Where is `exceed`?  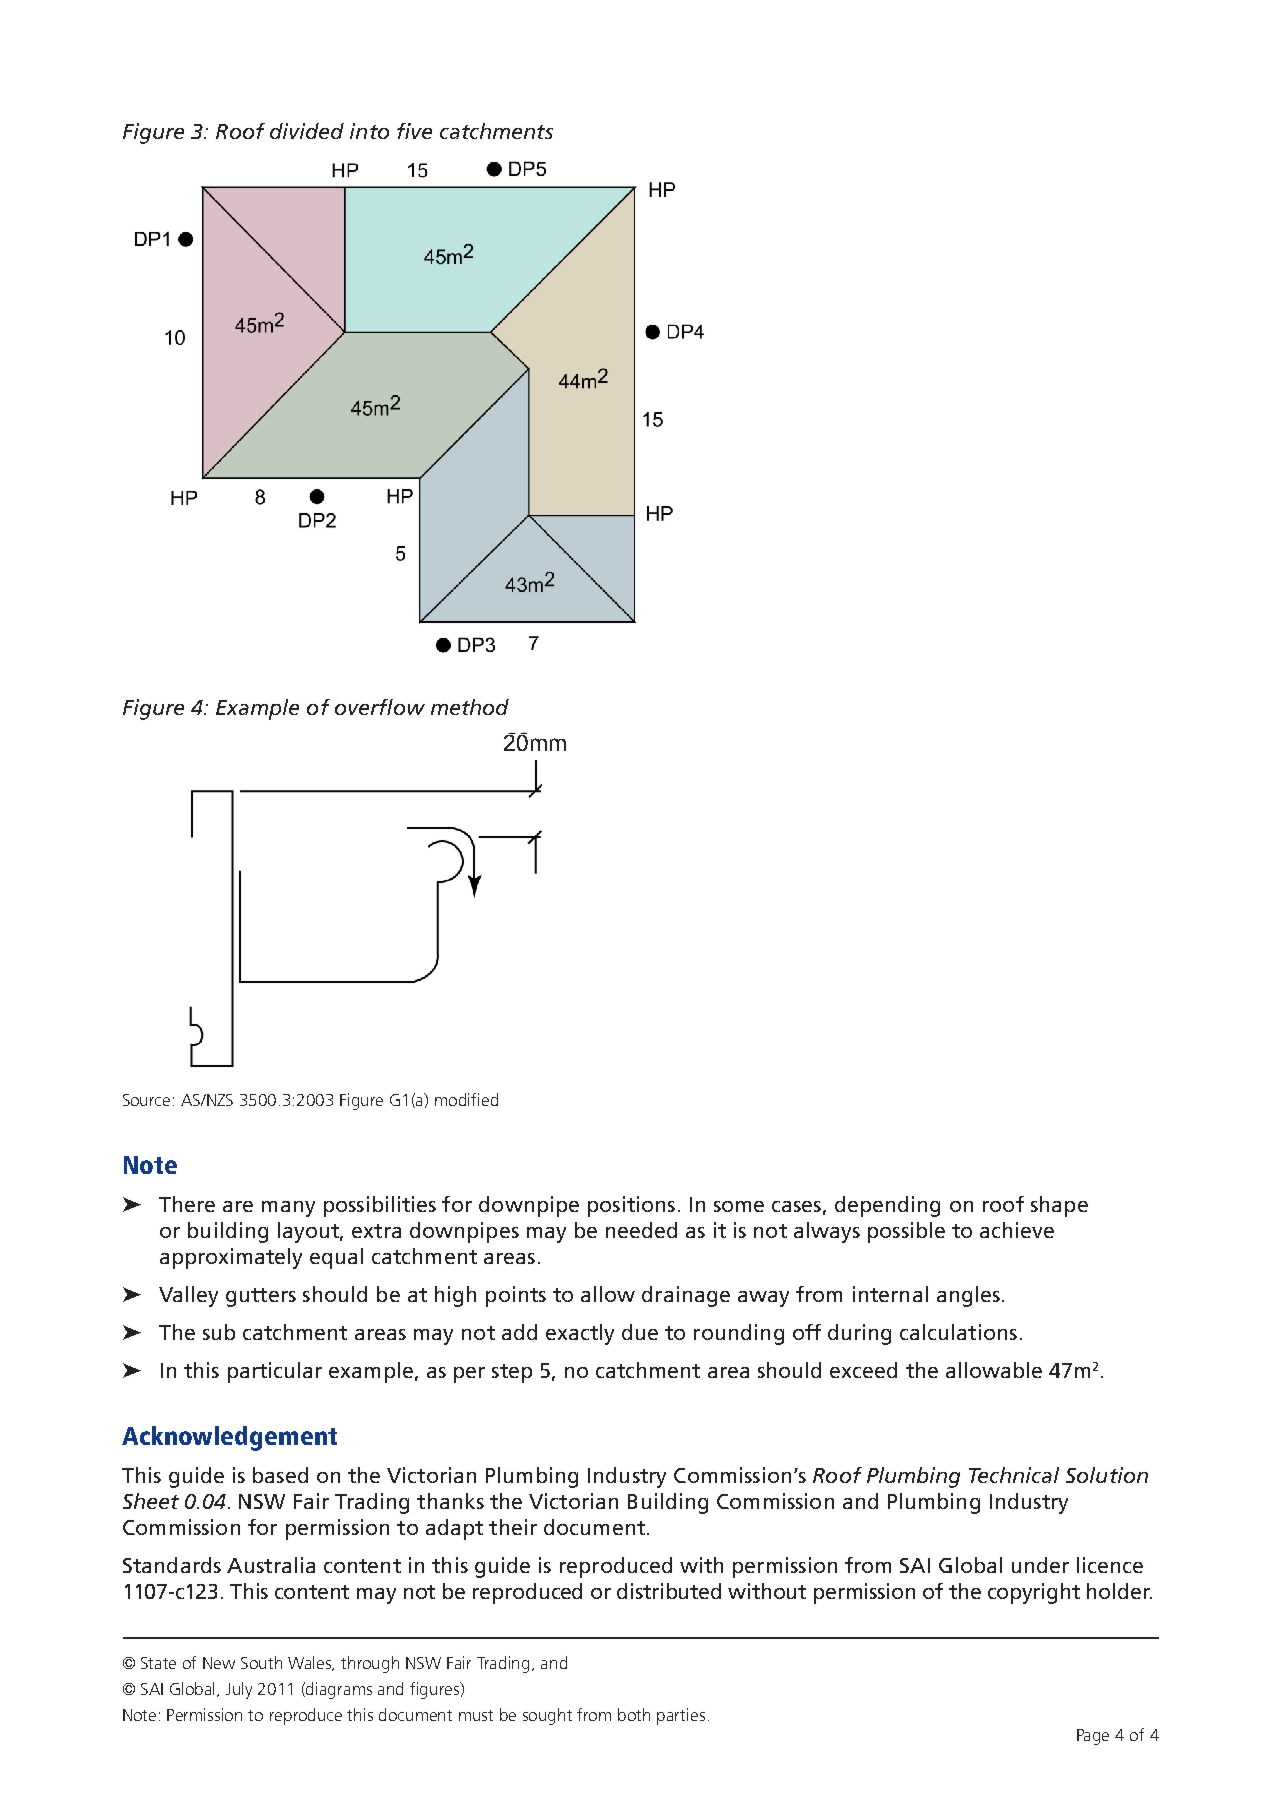
exceed is located at coordinates (863, 1370).
